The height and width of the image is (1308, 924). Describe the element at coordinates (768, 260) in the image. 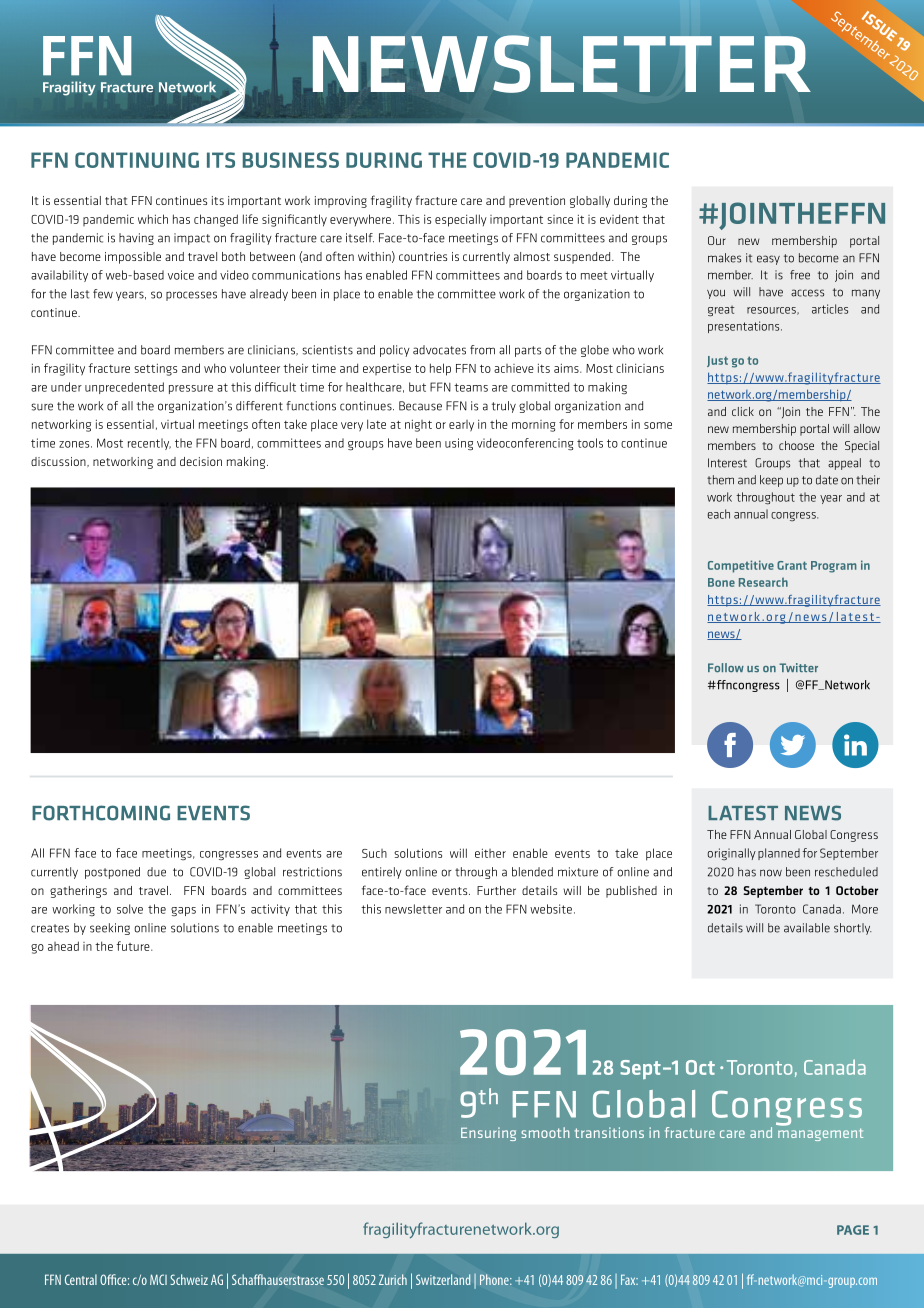

I see `easy` at that location.
